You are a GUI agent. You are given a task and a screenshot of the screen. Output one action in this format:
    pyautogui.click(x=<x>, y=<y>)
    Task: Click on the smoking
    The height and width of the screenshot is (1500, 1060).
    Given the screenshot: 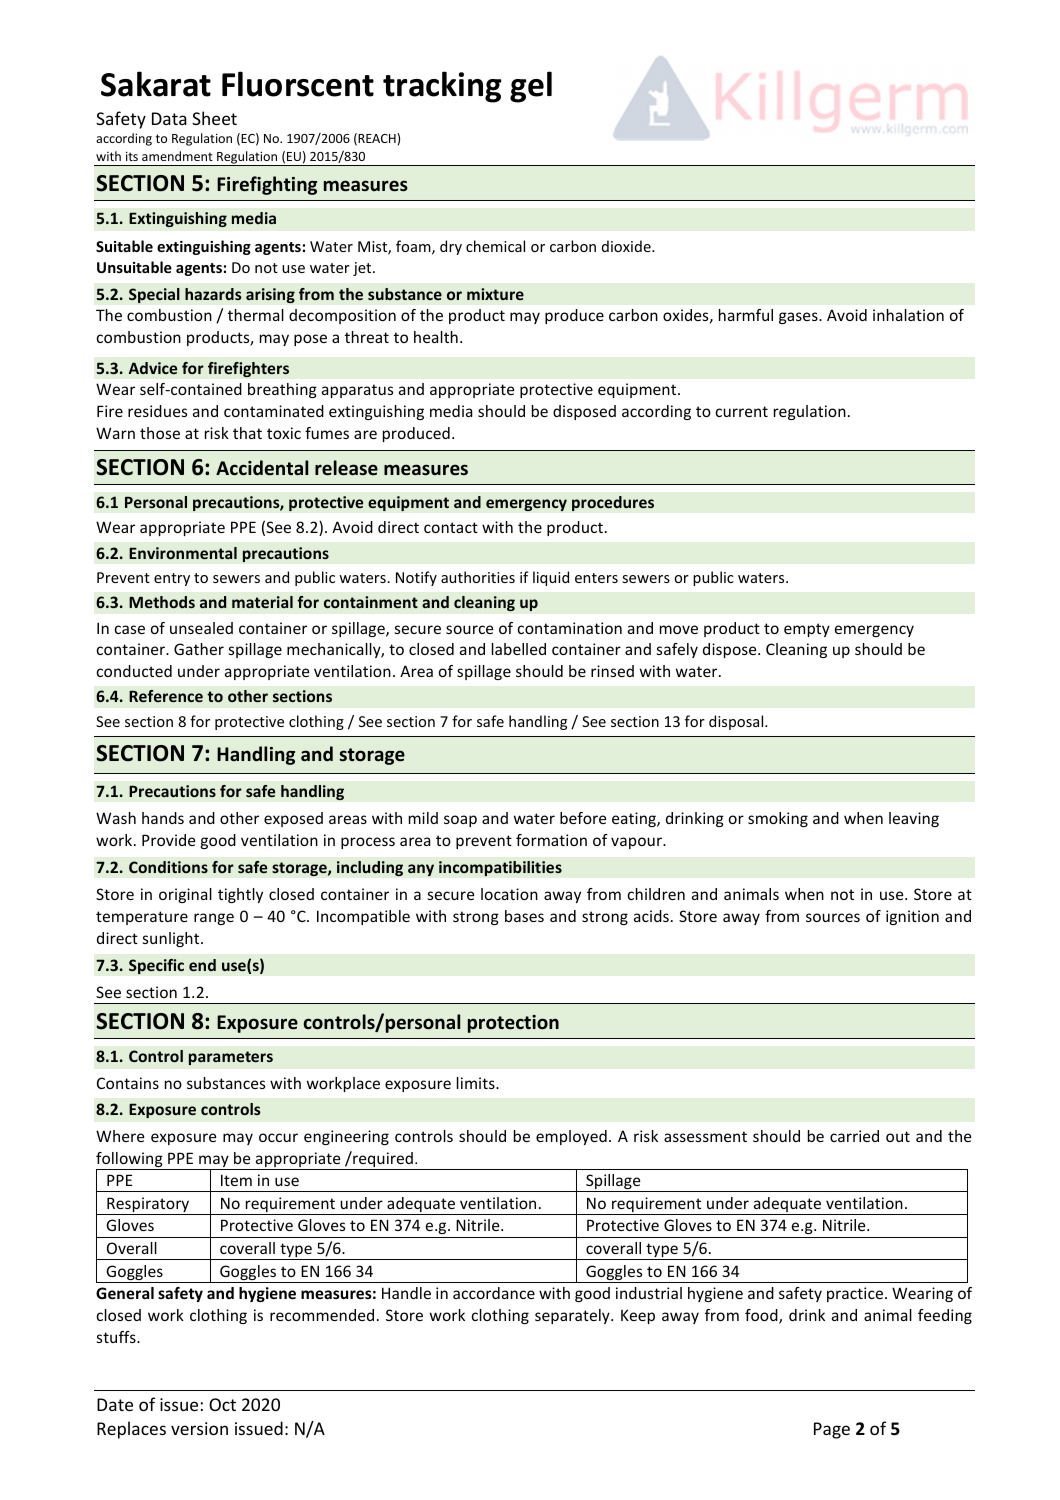 What is the action you would take?
    pyautogui.click(x=778, y=819)
